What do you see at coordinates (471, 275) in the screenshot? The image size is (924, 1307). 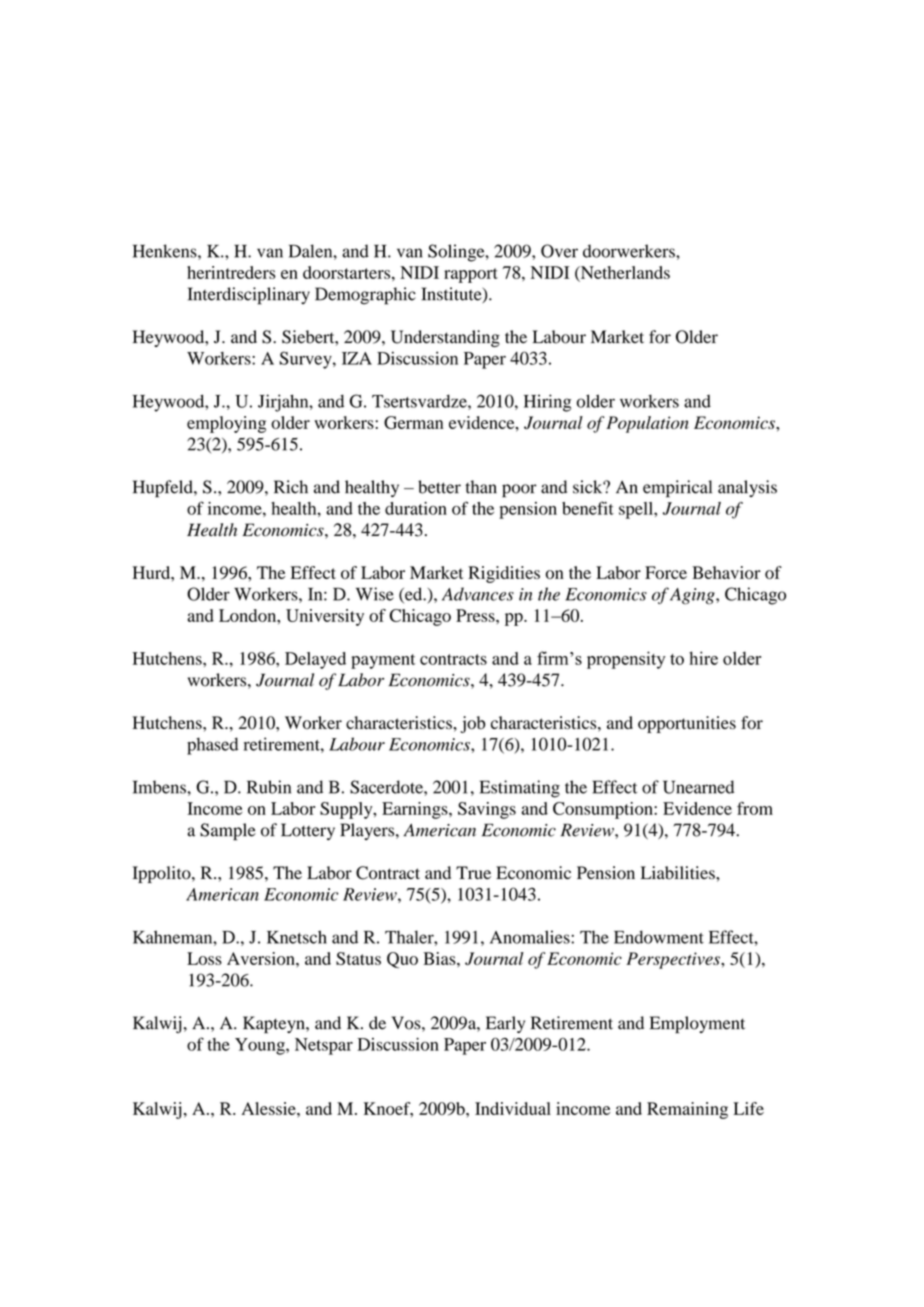 I see `rapport` at bounding box center [471, 275].
